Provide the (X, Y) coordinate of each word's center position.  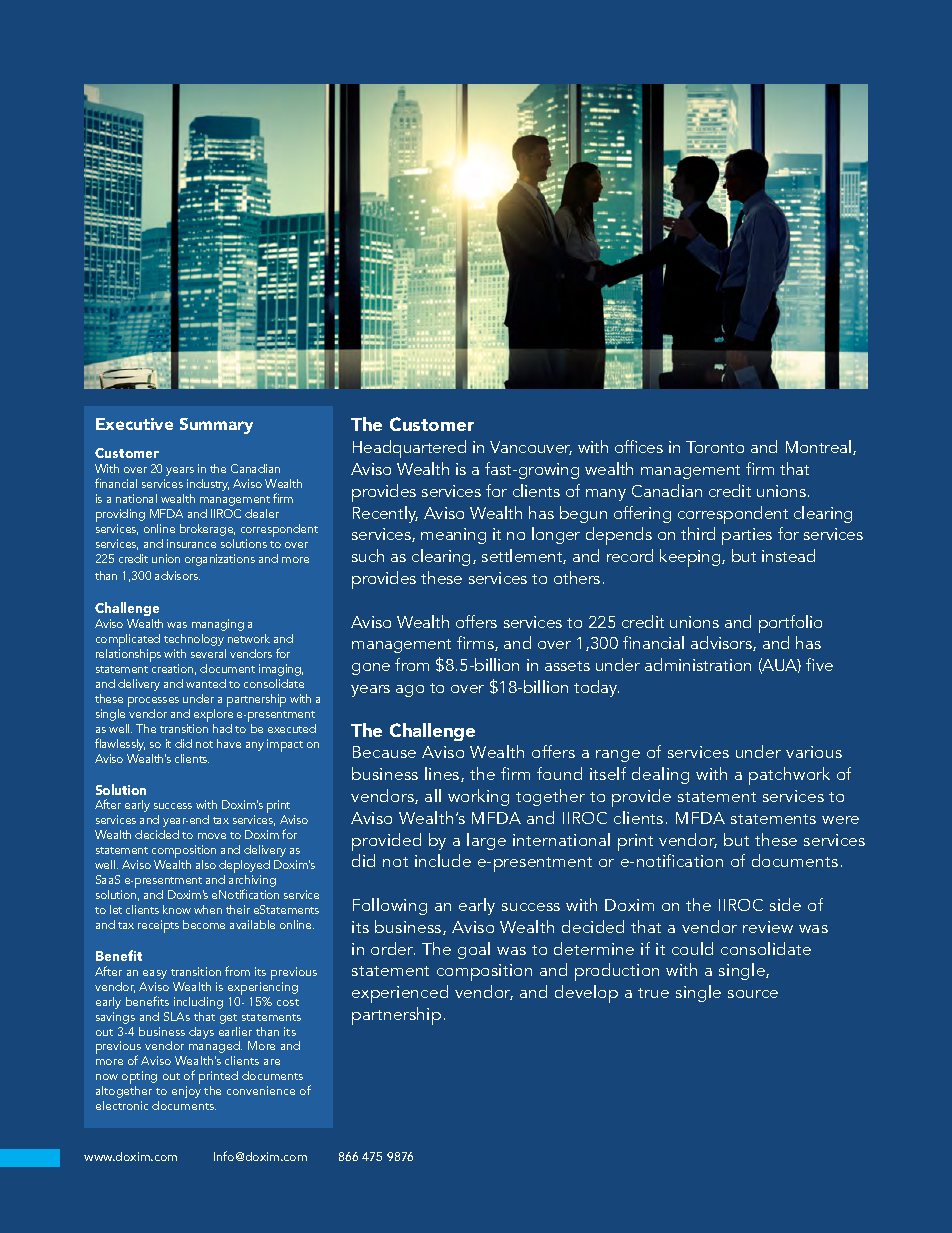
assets (567, 666)
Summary (216, 426)
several (208, 653)
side (785, 904)
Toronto (715, 447)
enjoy (186, 1092)
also (206, 864)
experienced (400, 994)
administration (698, 664)
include (443, 860)
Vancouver (531, 448)
